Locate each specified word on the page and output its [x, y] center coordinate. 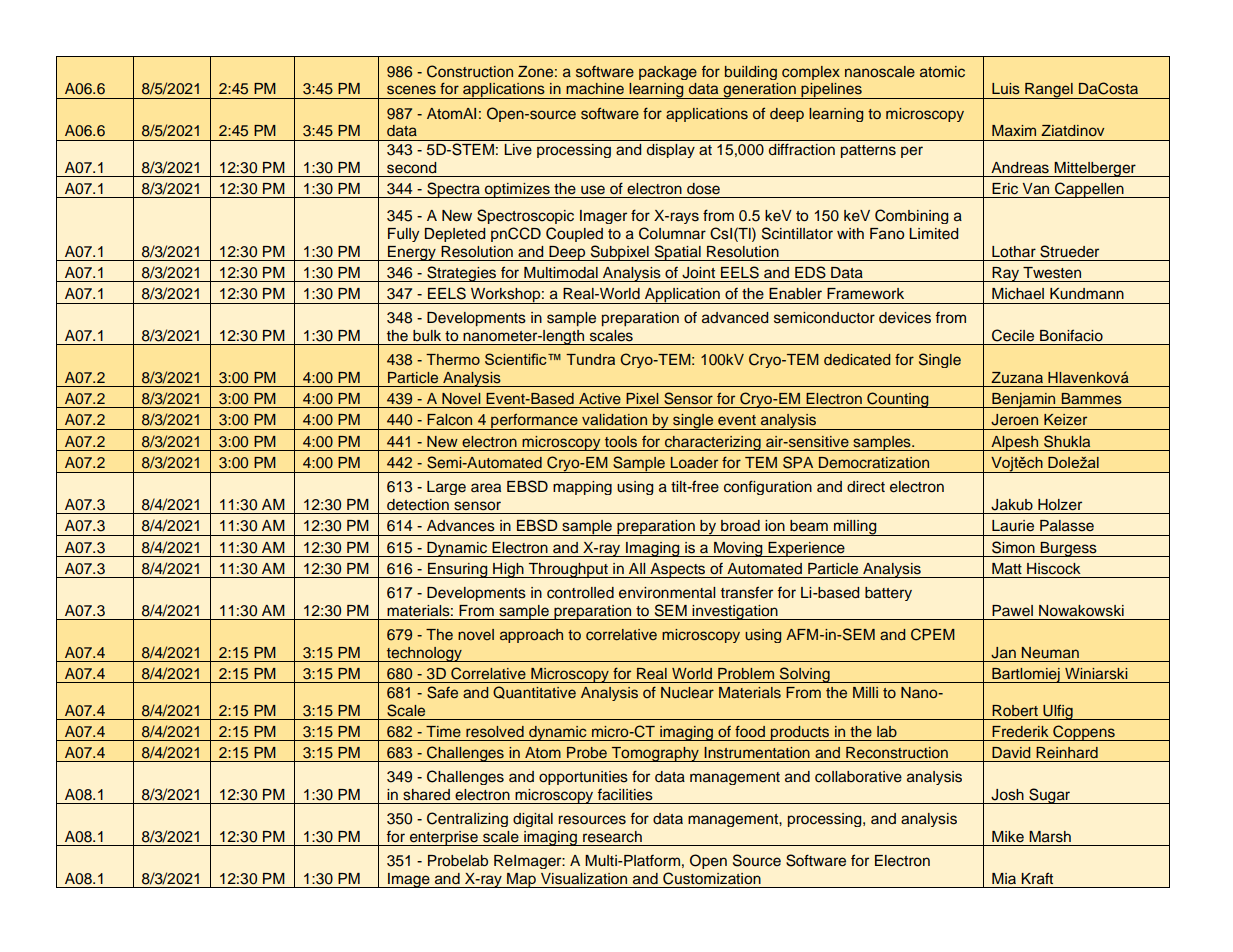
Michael [1018, 294]
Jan [1003, 653]
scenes [411, 90]
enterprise [443, 838]
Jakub [1012, 505]
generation [759, 91]
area [486, 488]
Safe [442, 692]
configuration [768, 487]
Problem [746, 673]
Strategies [462, 274]
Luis [1006, 88]
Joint [698, 273]
